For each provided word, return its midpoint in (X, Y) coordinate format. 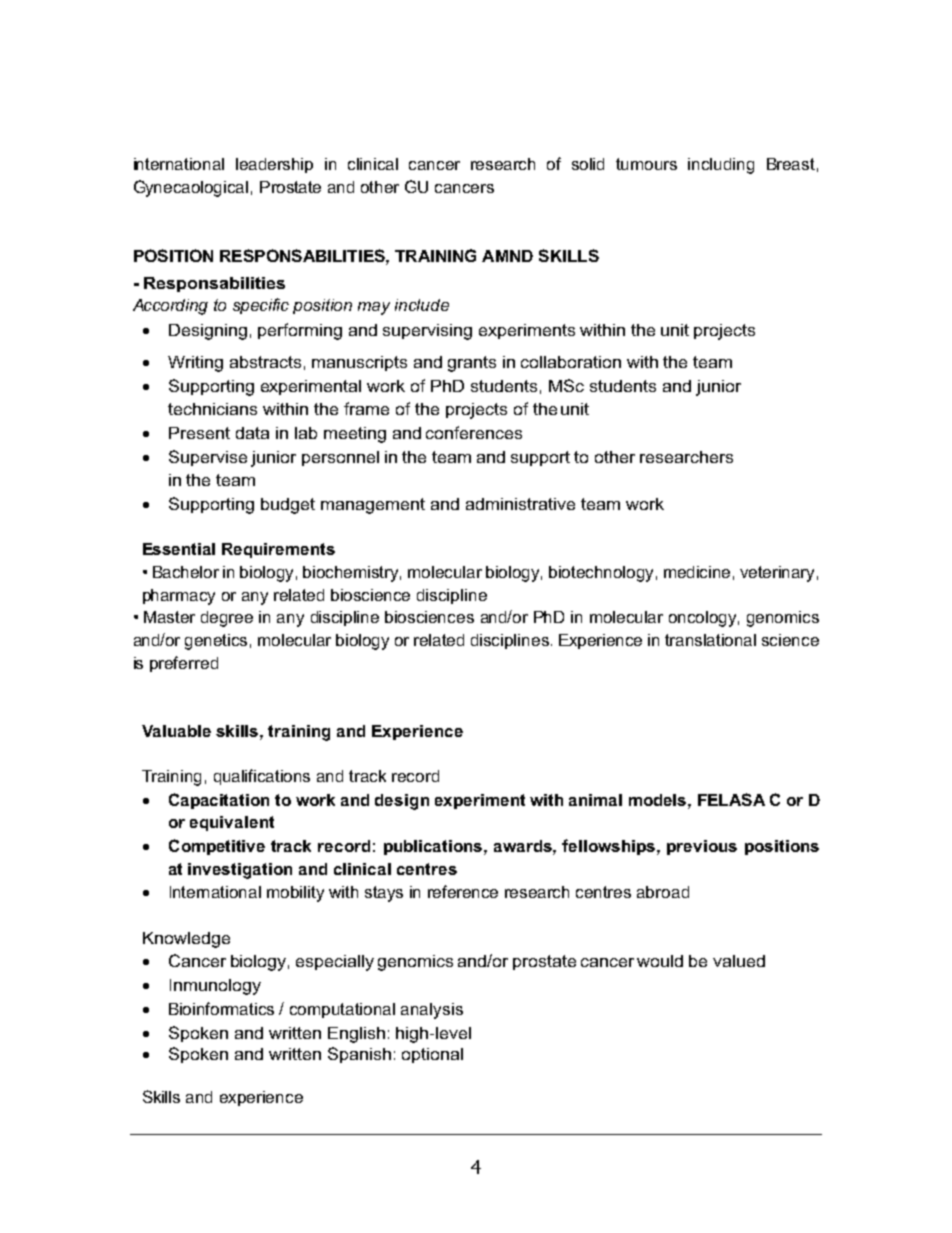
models (659, 800)
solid (588, 164)
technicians (212, 409)
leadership (274, 165)
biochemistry (352, 574)
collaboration (571, 362)
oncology (704, 619)
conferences (474, 432)
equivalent (232, 823)
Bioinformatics (221, 1008)
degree (227, 619)
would (660, 961)
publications (434, 847)
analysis (432, 1011)
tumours (646, 164)
